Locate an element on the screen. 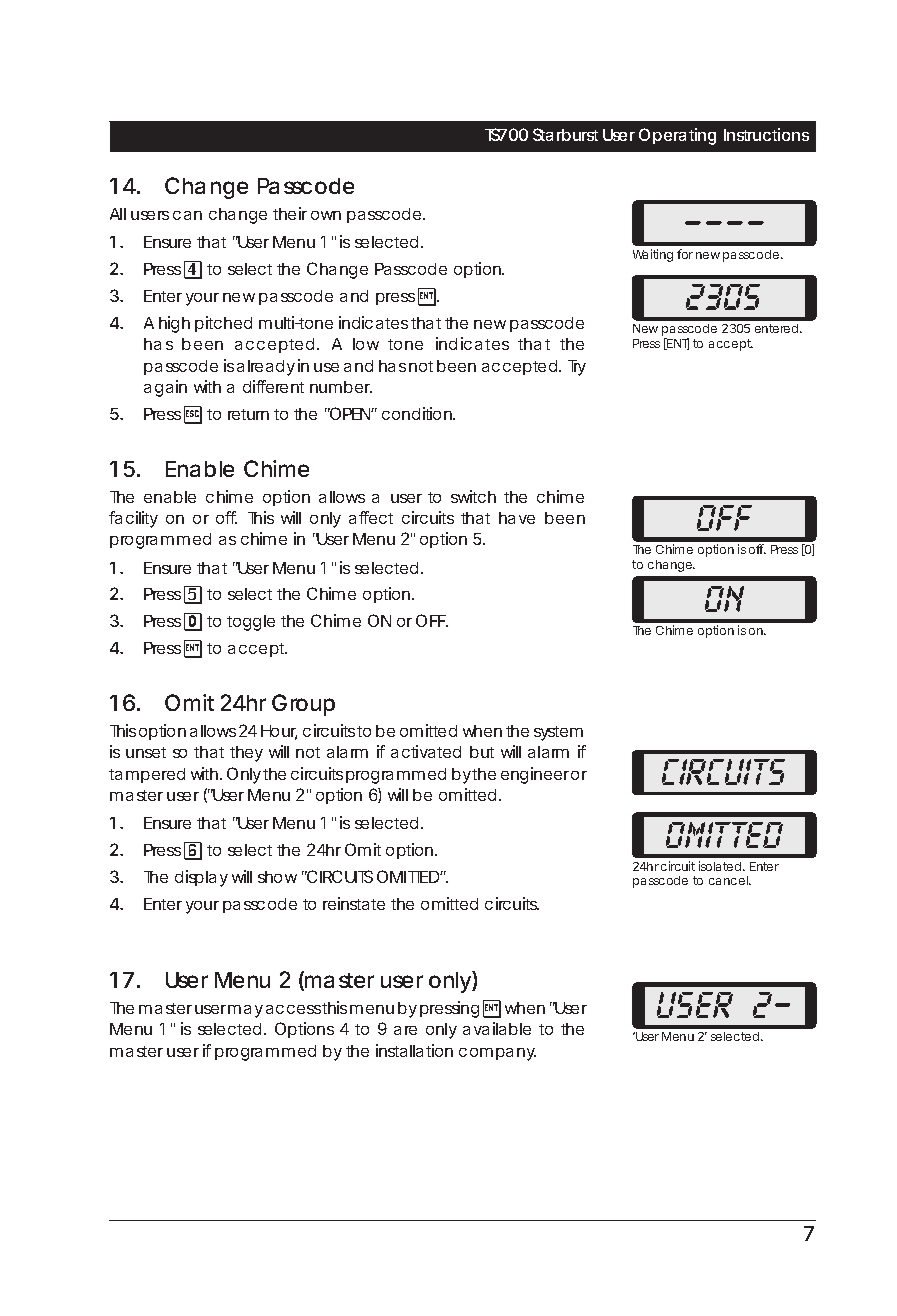 This screenshot has width=897, height=1316. number is located at coordinates (341, 387).
